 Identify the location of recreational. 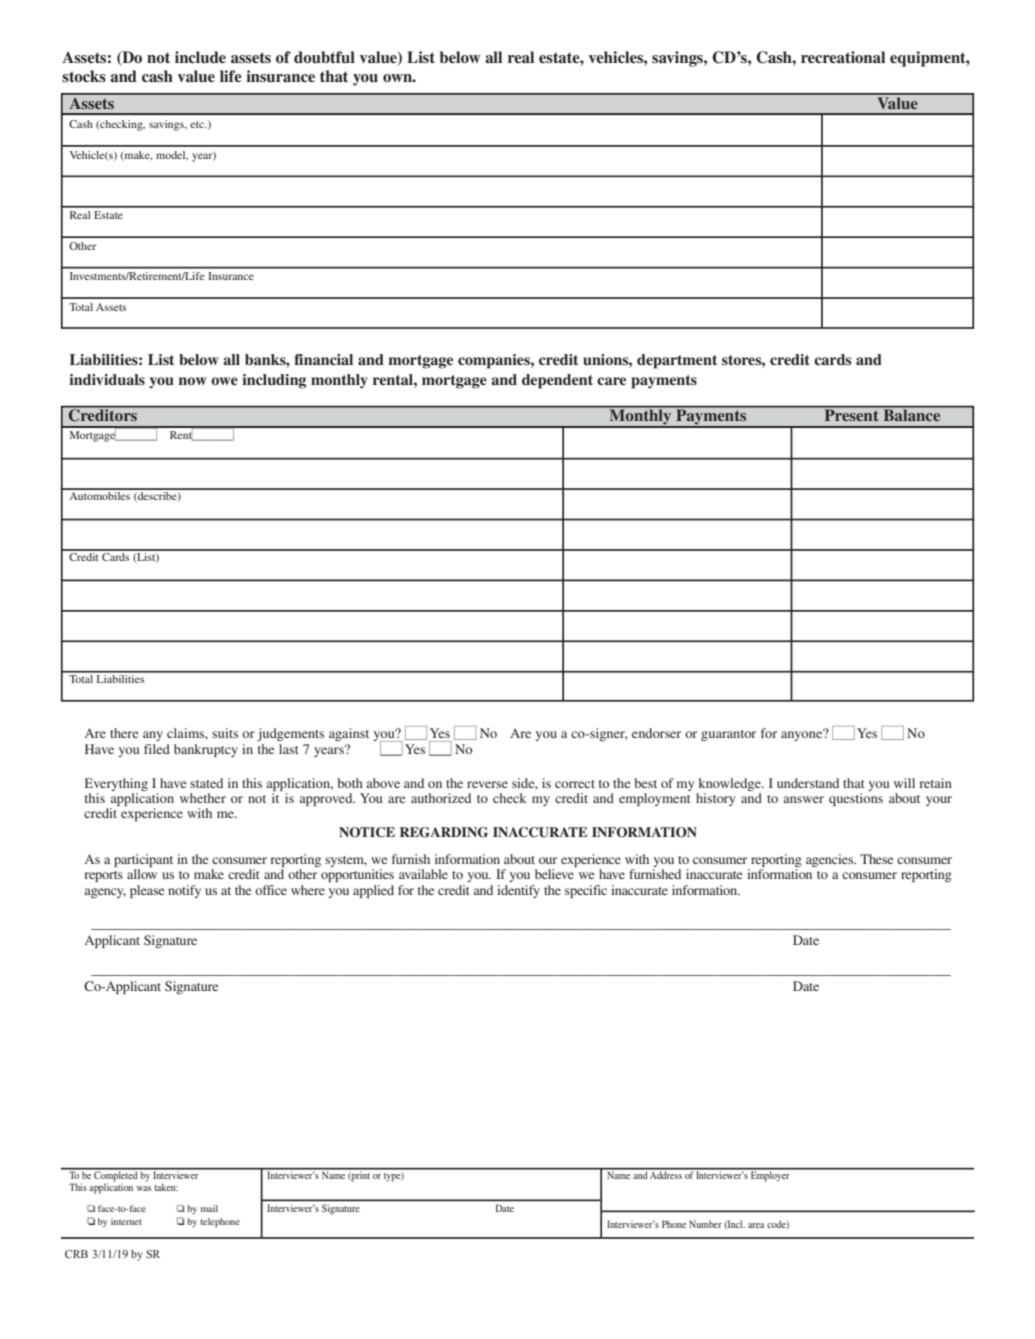
(843, 57).
